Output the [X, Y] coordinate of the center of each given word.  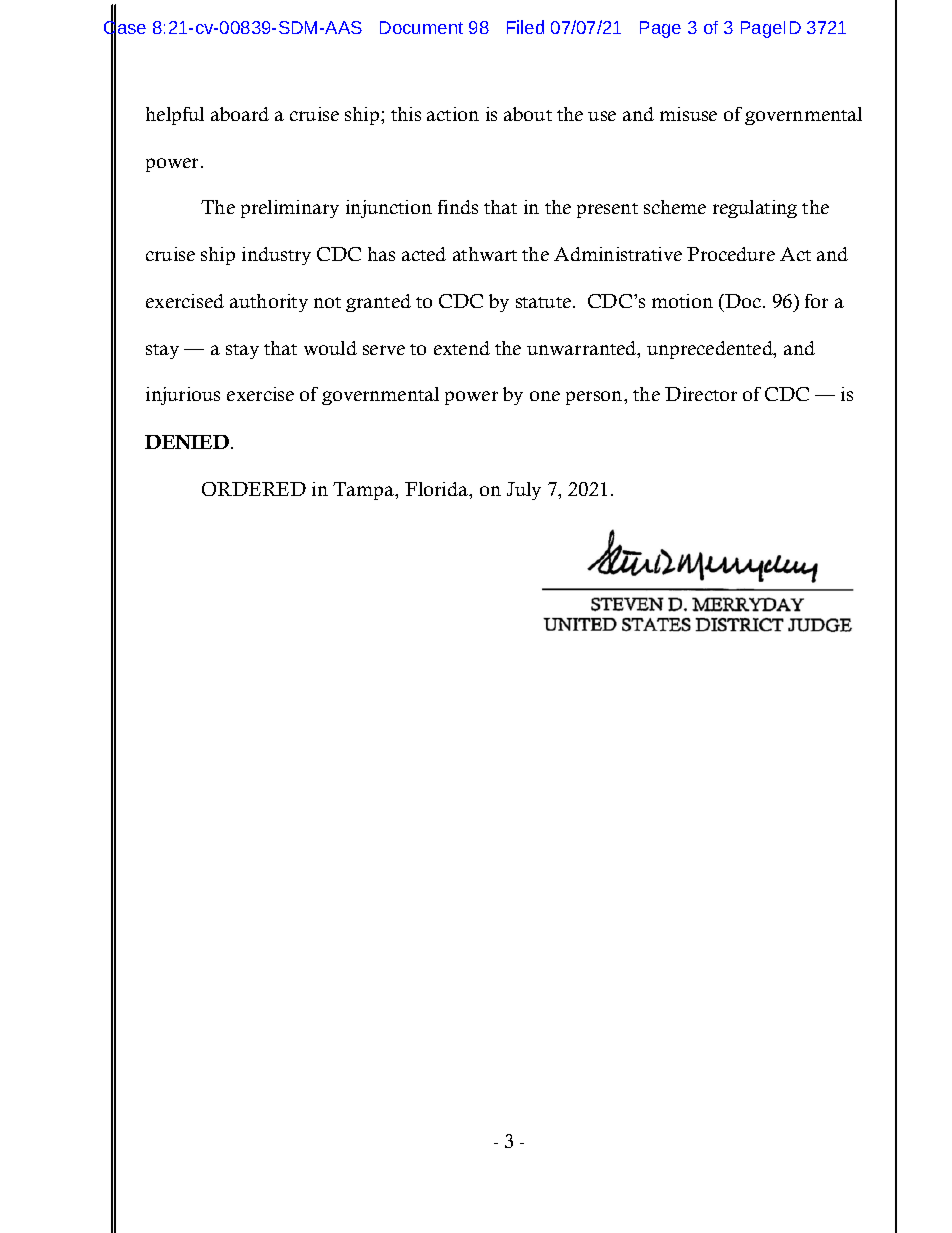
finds [458, 207]
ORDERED [254, 489]
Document [421, 27]
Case [125, 28]
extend [462, 348]
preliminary [290, 209]
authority [269, 303]
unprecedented [711, 350]
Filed [525, 27]
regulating [755, 209]
